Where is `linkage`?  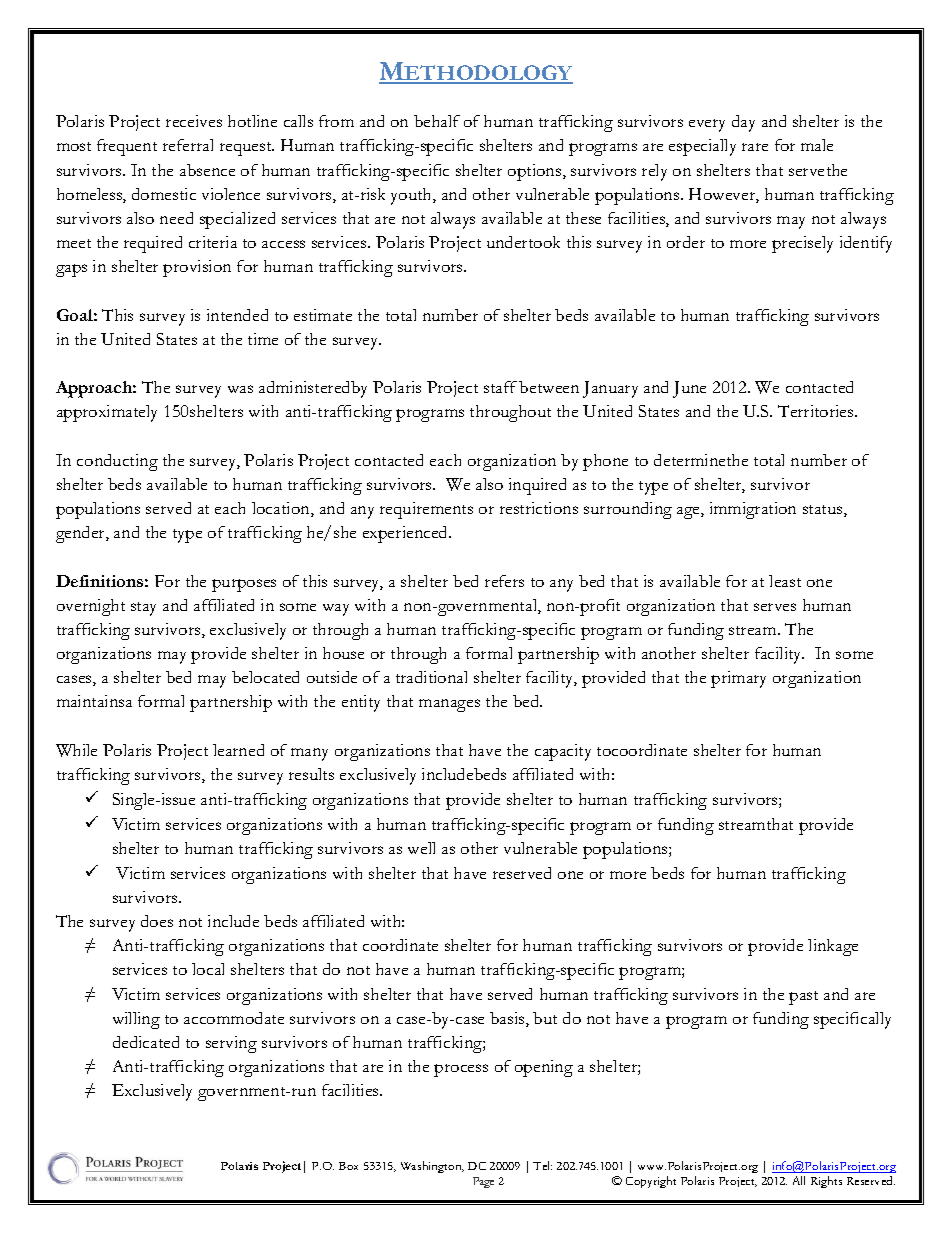
linkage is located at coordinates (833, 947).
